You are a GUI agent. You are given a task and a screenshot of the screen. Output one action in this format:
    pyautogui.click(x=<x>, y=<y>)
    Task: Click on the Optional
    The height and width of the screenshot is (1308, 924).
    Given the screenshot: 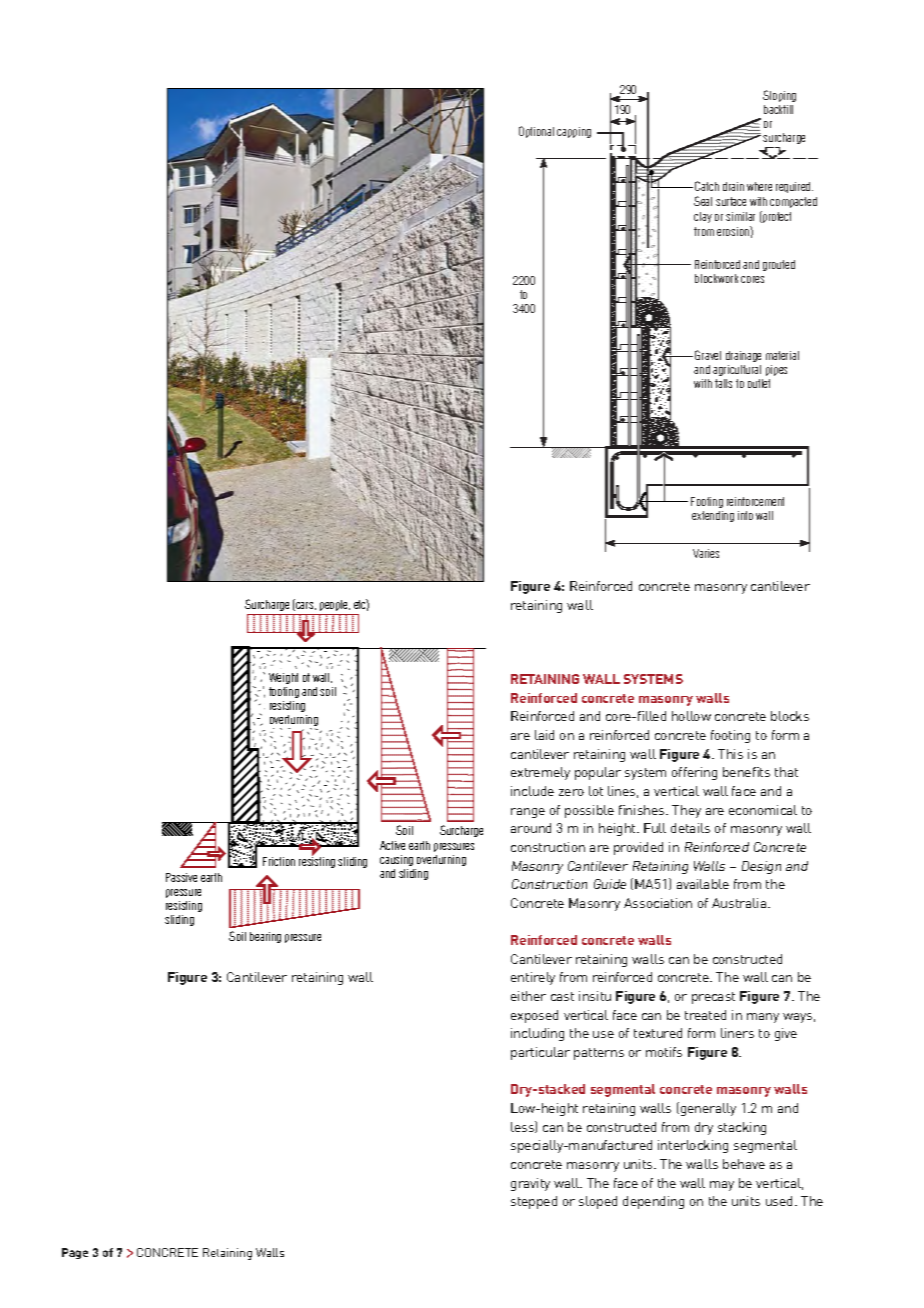 What is the action you would take?
    pyautogui.click(x=536, y=132)
